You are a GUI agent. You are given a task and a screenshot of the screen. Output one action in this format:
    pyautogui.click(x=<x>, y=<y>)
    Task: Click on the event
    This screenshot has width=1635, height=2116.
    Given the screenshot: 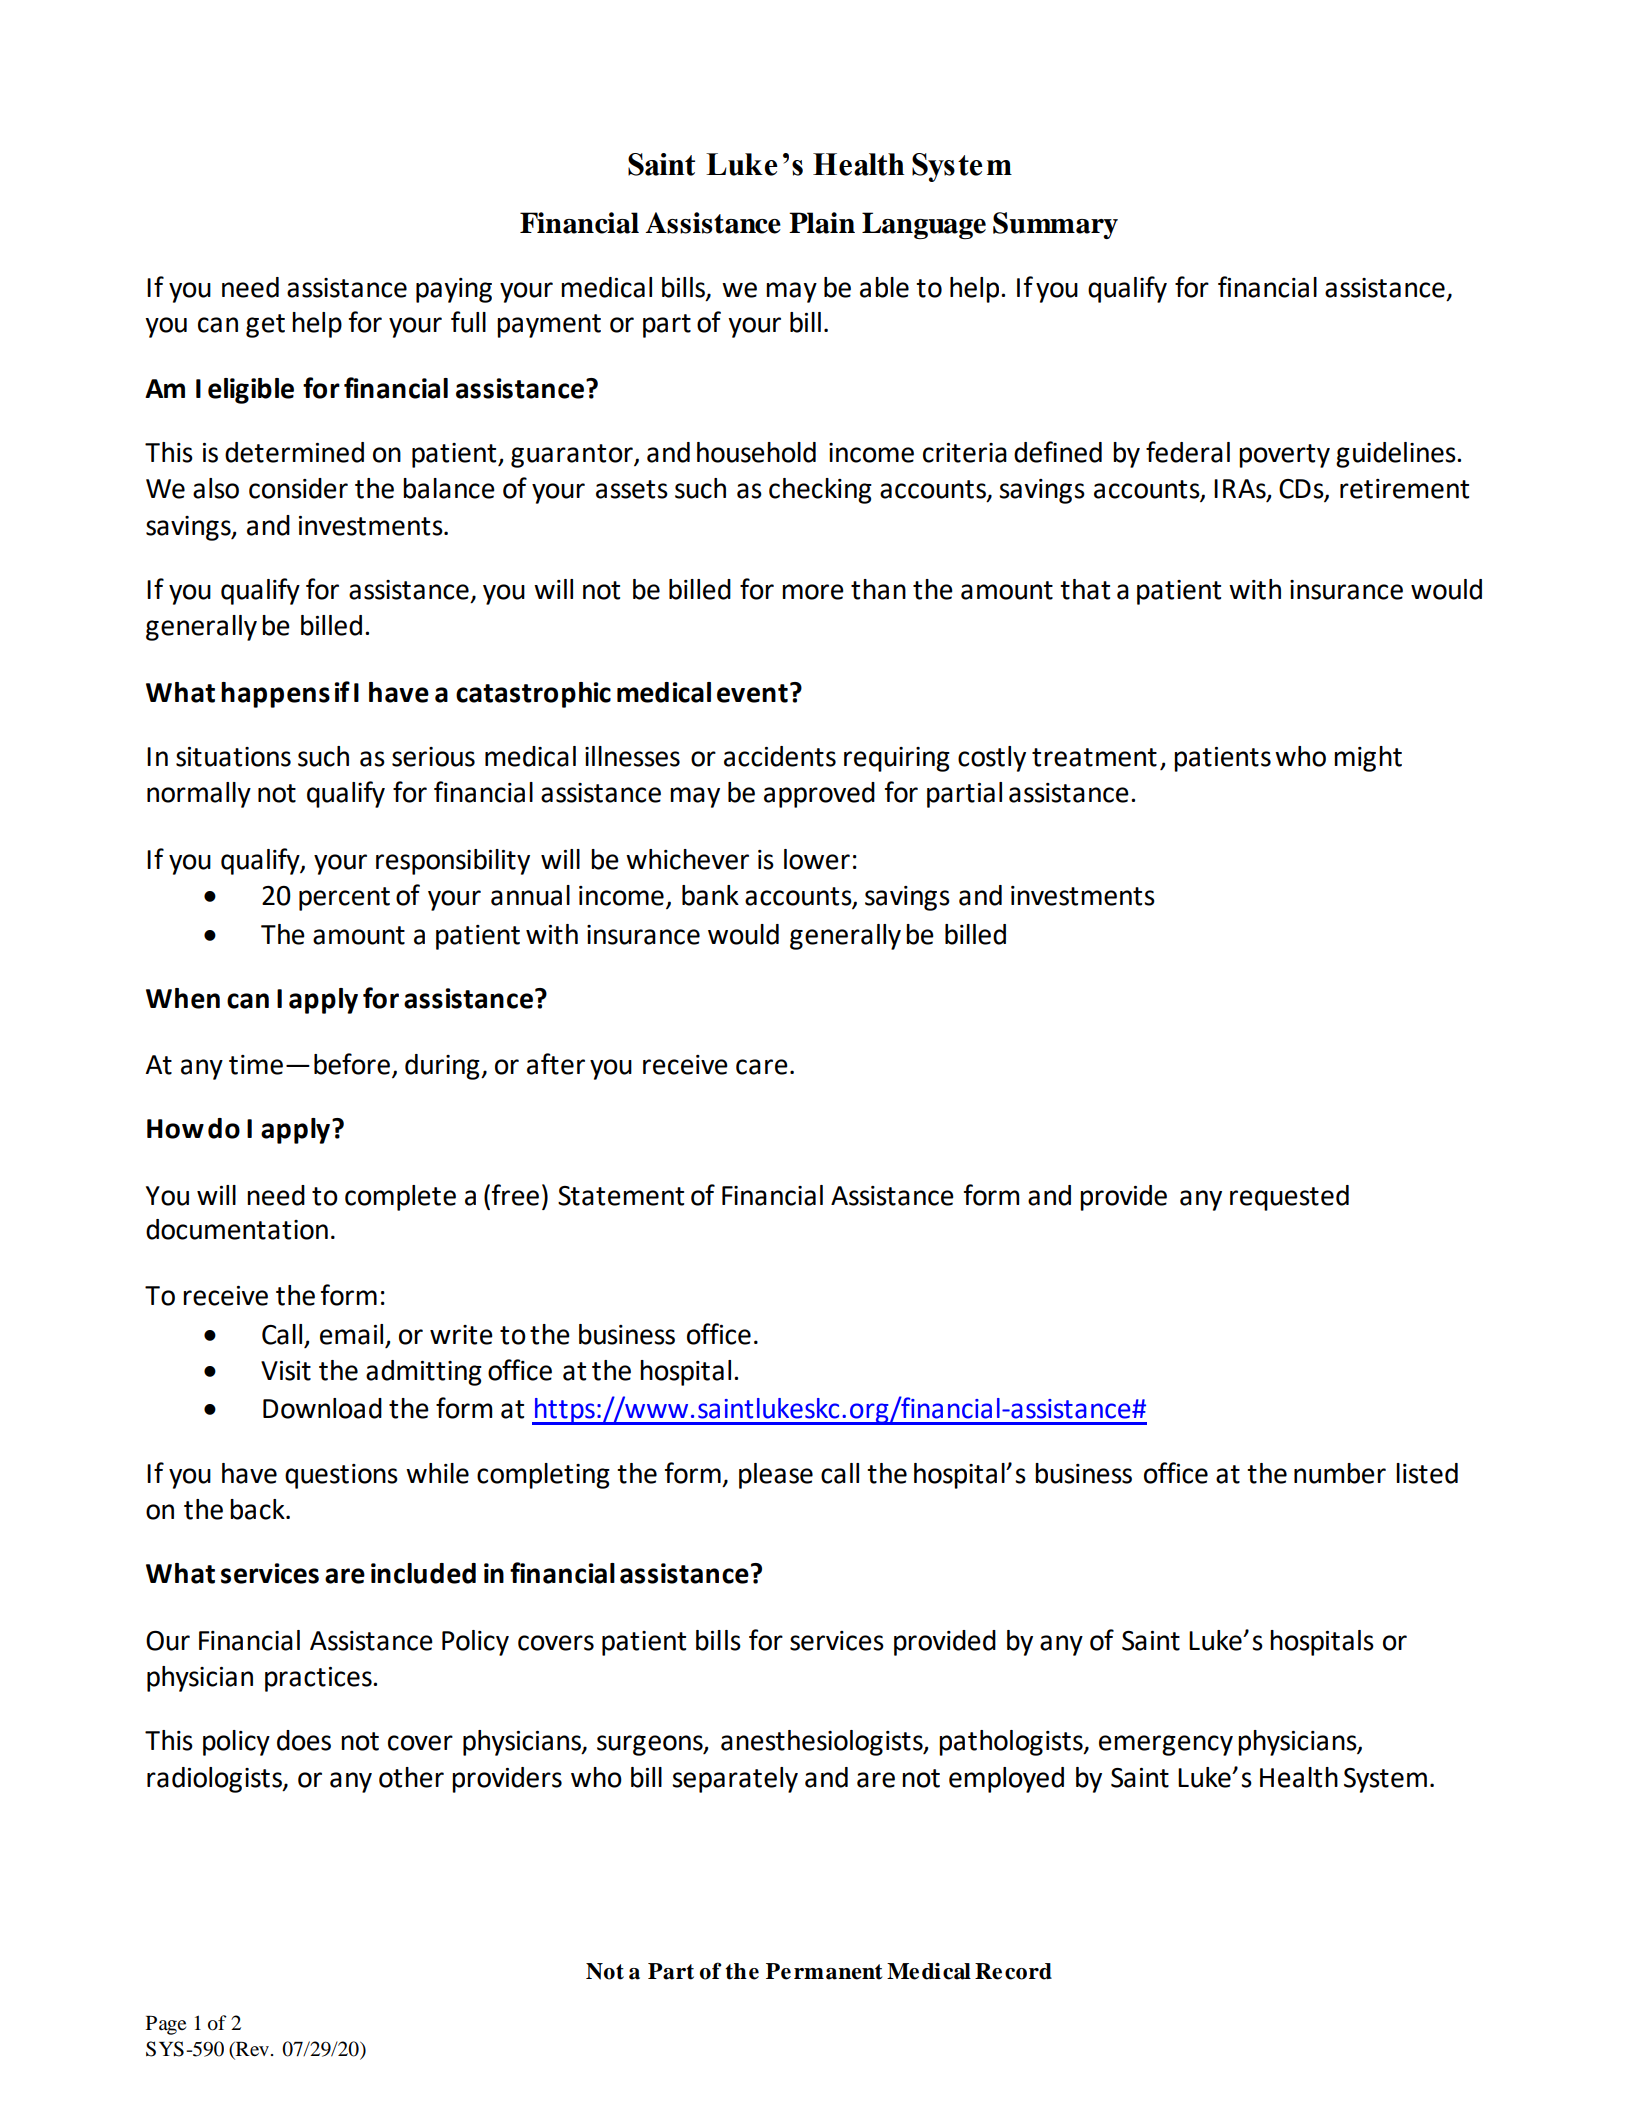 What is the action you would take?
    pyautogui.click(x=752, y=693)
